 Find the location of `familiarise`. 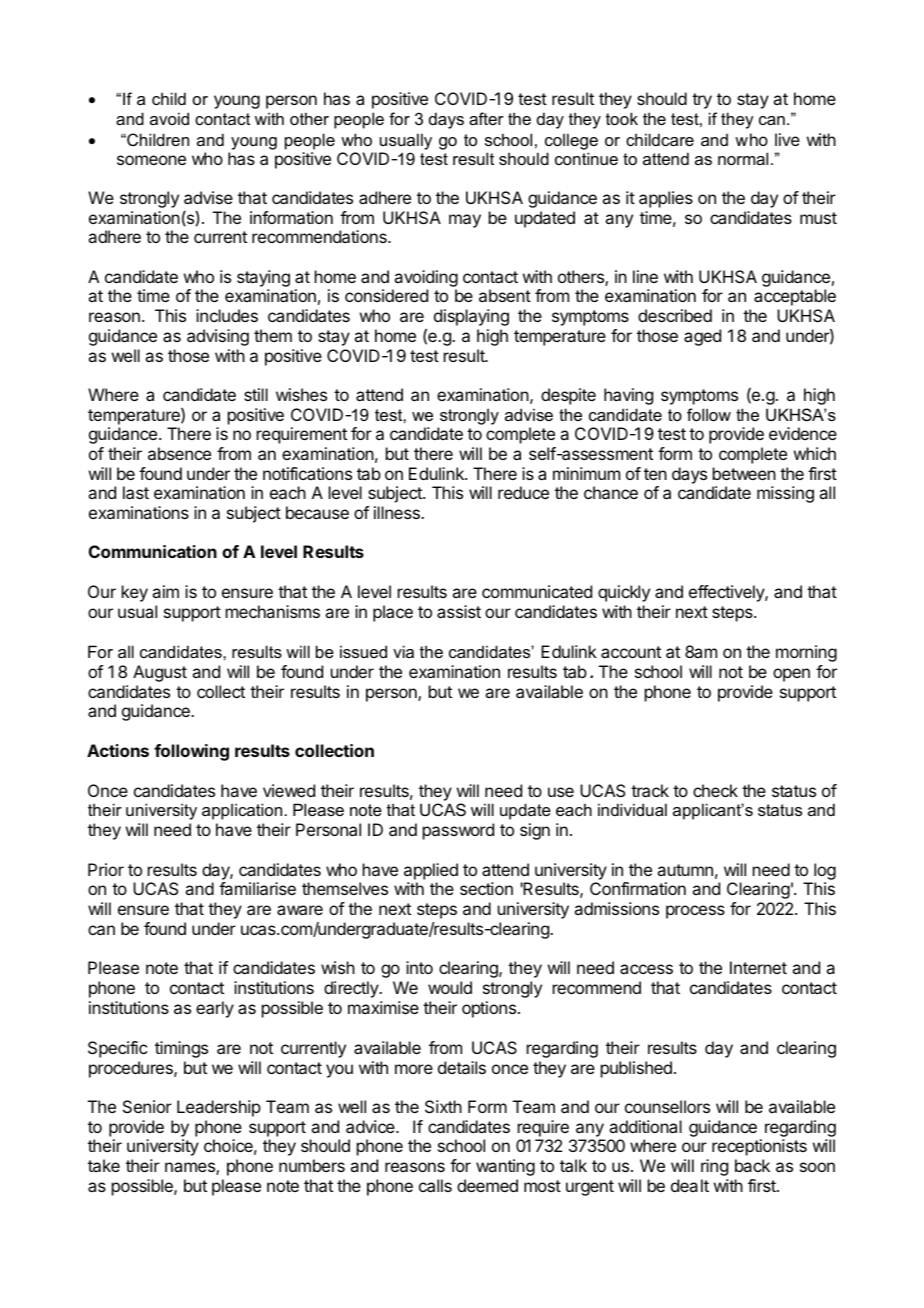

familiarise is located at coordinates (257, 888).
